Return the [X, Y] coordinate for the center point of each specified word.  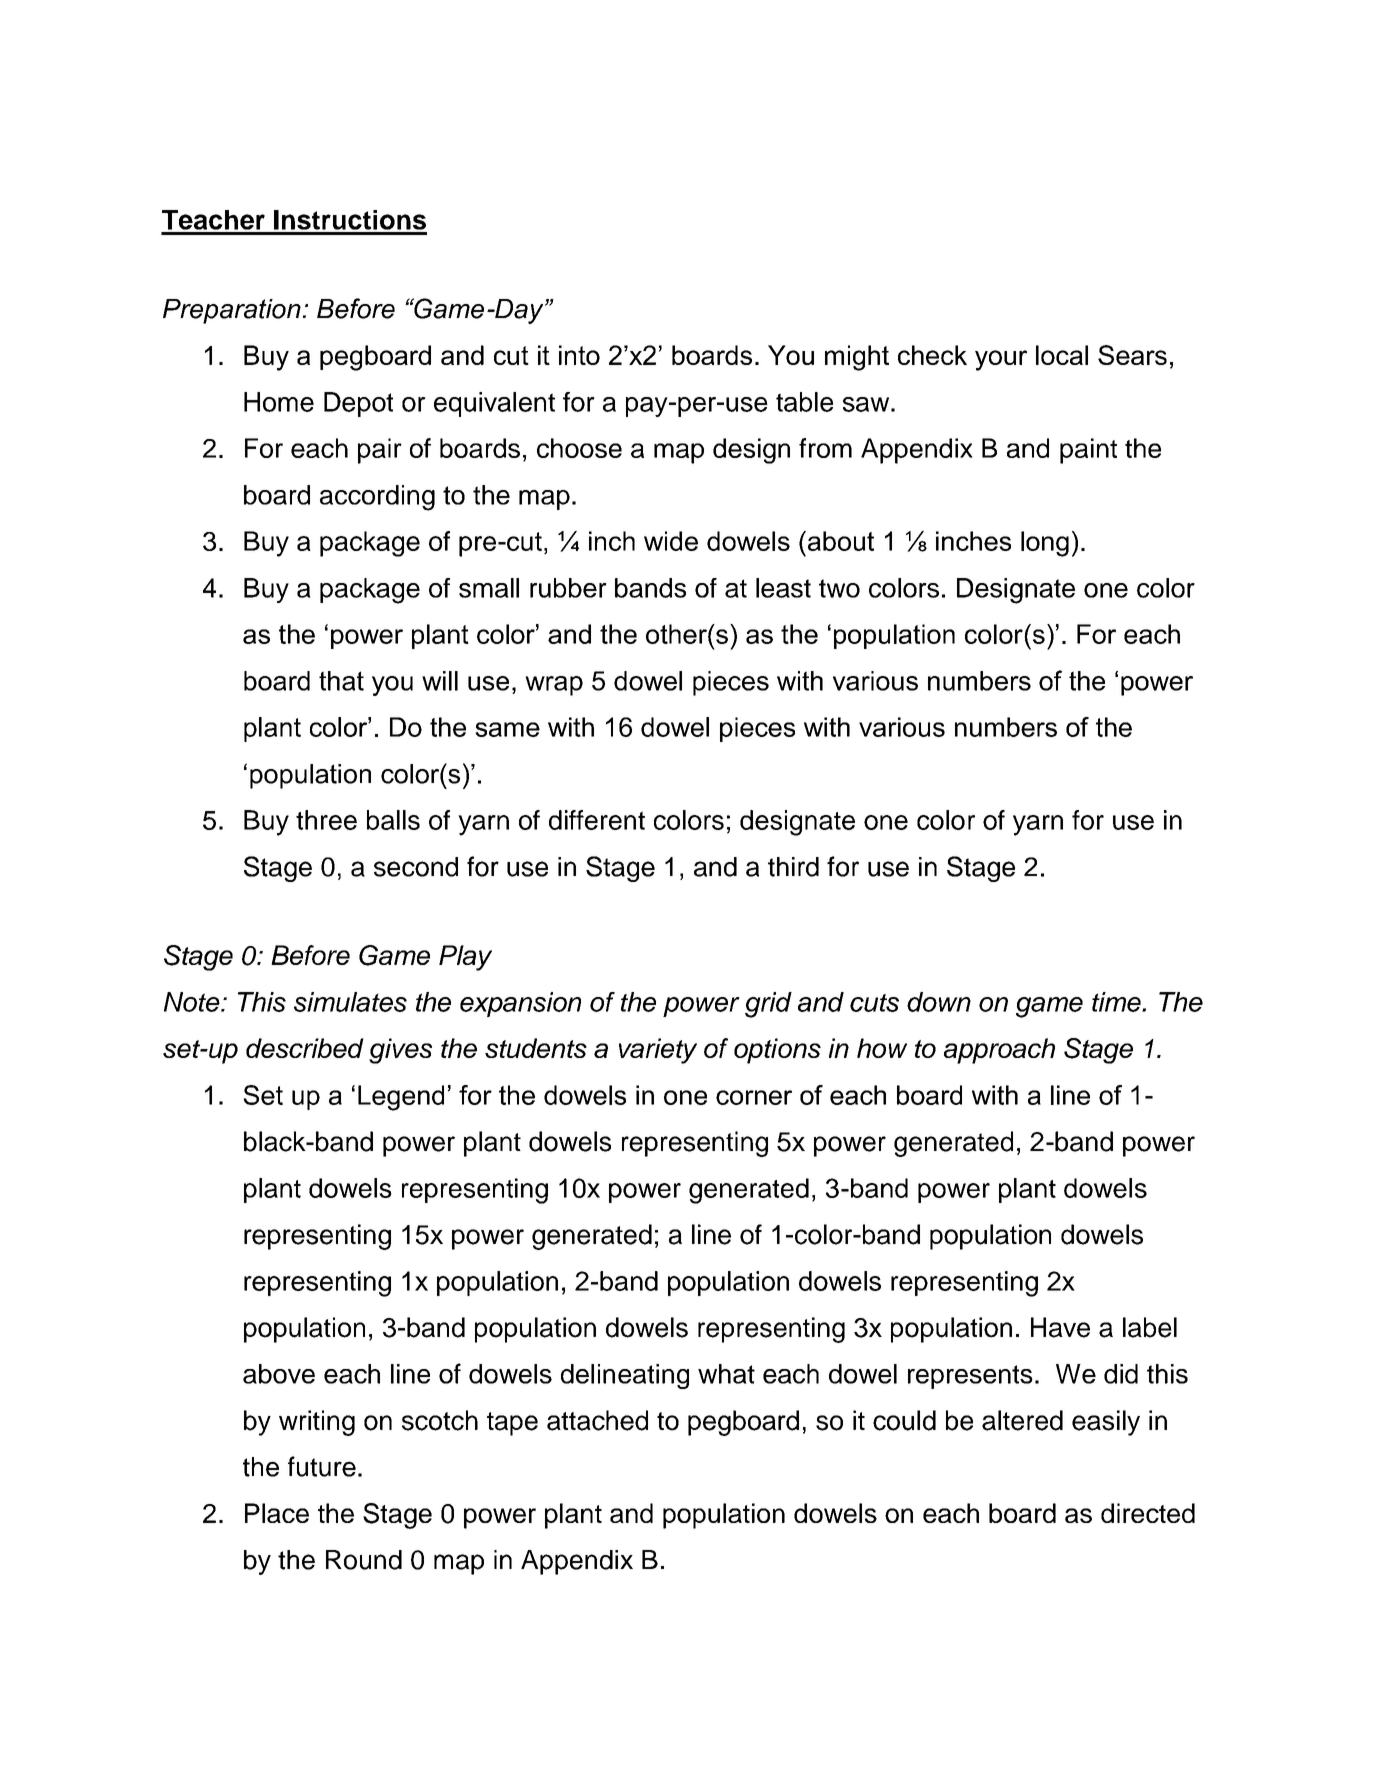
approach [999, 1051]
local [1062, 355]
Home [279, 402]
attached [597, 1420]
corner [754, 1097]
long [1045, 544]
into [579, 355]
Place [277, 1513]
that [341, 681]
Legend [401, 1098]
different [597, 820]
